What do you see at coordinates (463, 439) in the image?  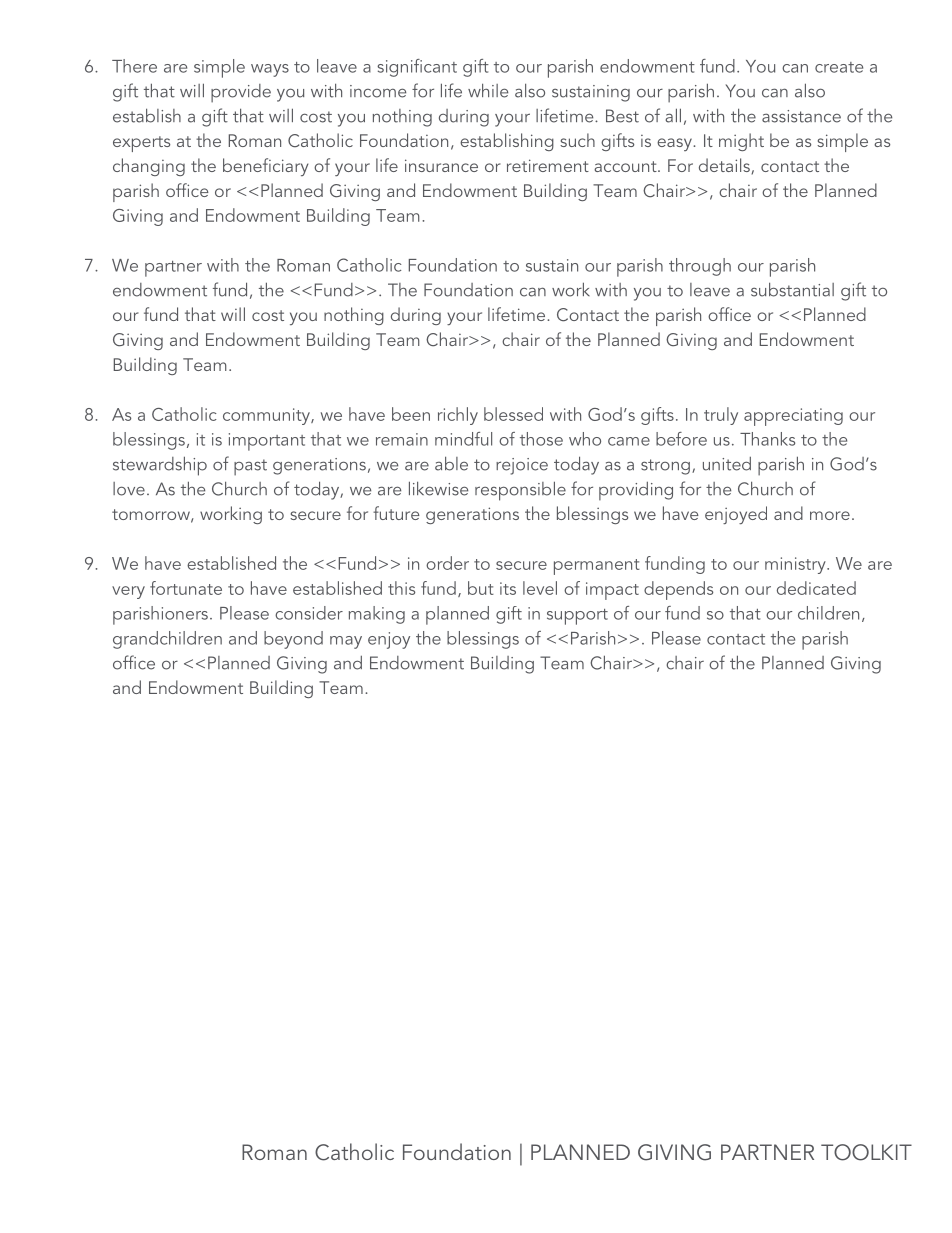 I see `mindful` at bounding box center [463, 439].
